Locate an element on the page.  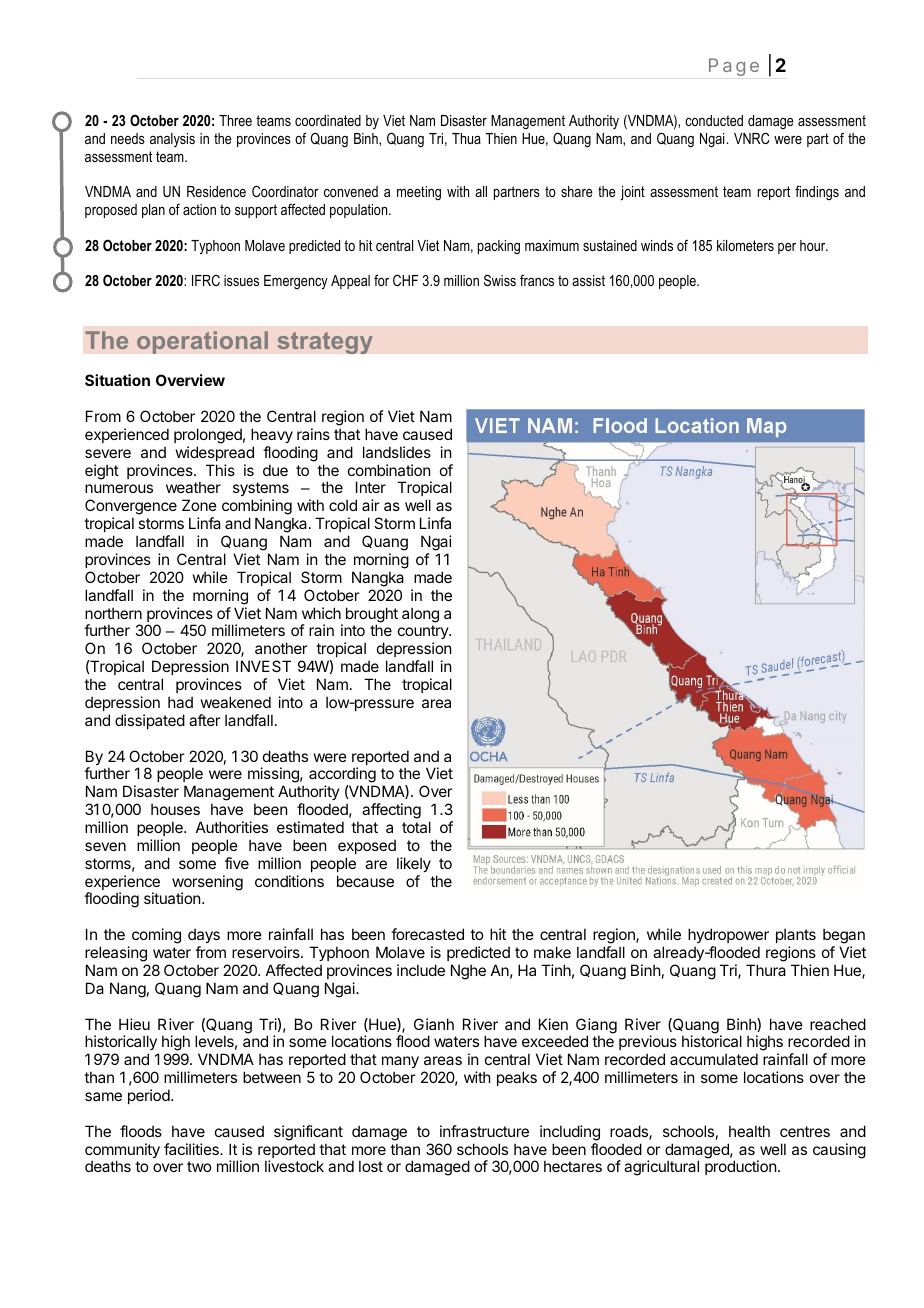
weather is located at coordinates (193, 487).
